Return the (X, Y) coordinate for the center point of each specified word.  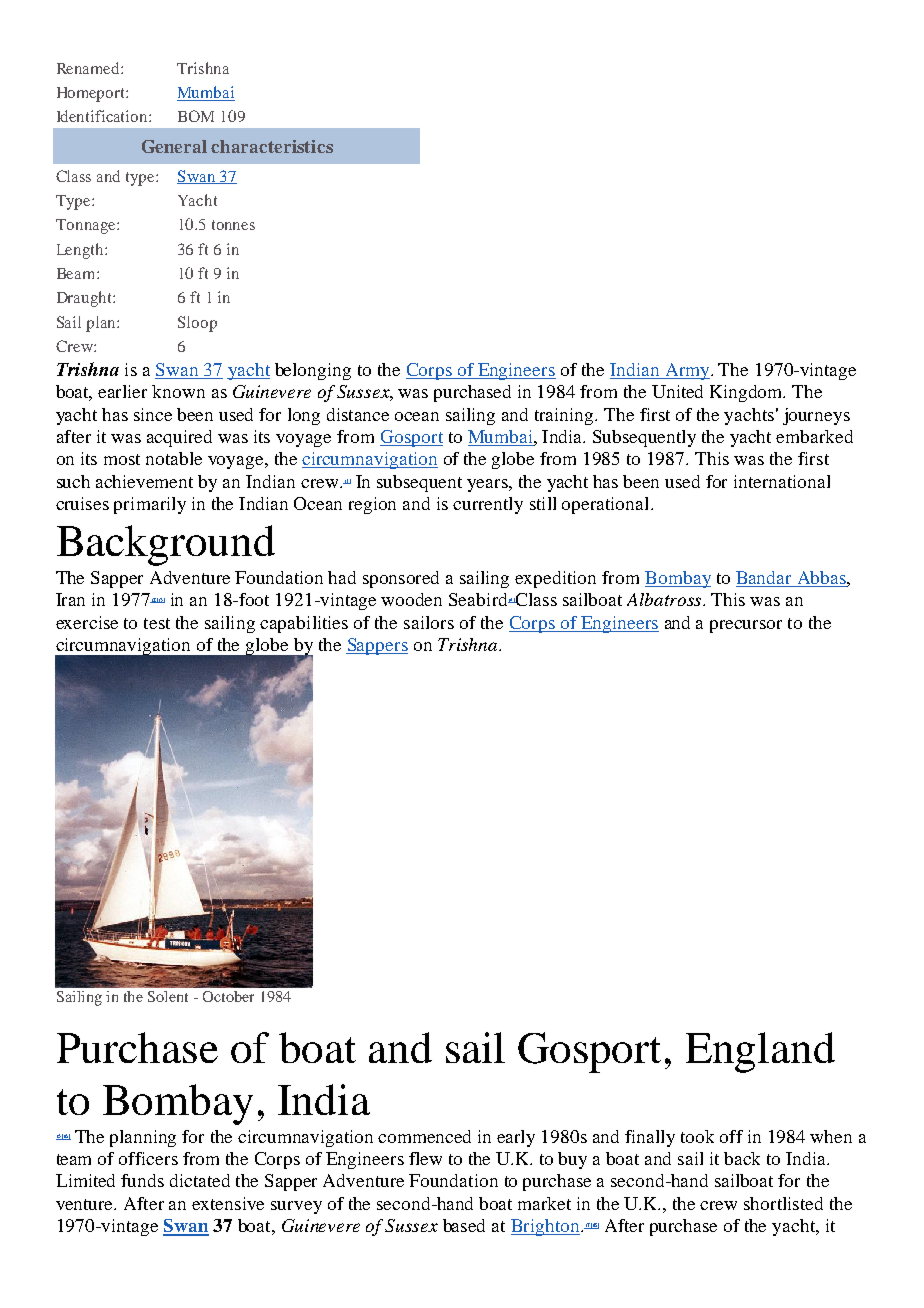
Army (687, 371)
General (174, 146)
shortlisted (783, 1203)
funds (142, 1180)
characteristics (272, 146)
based (464, 1225)
